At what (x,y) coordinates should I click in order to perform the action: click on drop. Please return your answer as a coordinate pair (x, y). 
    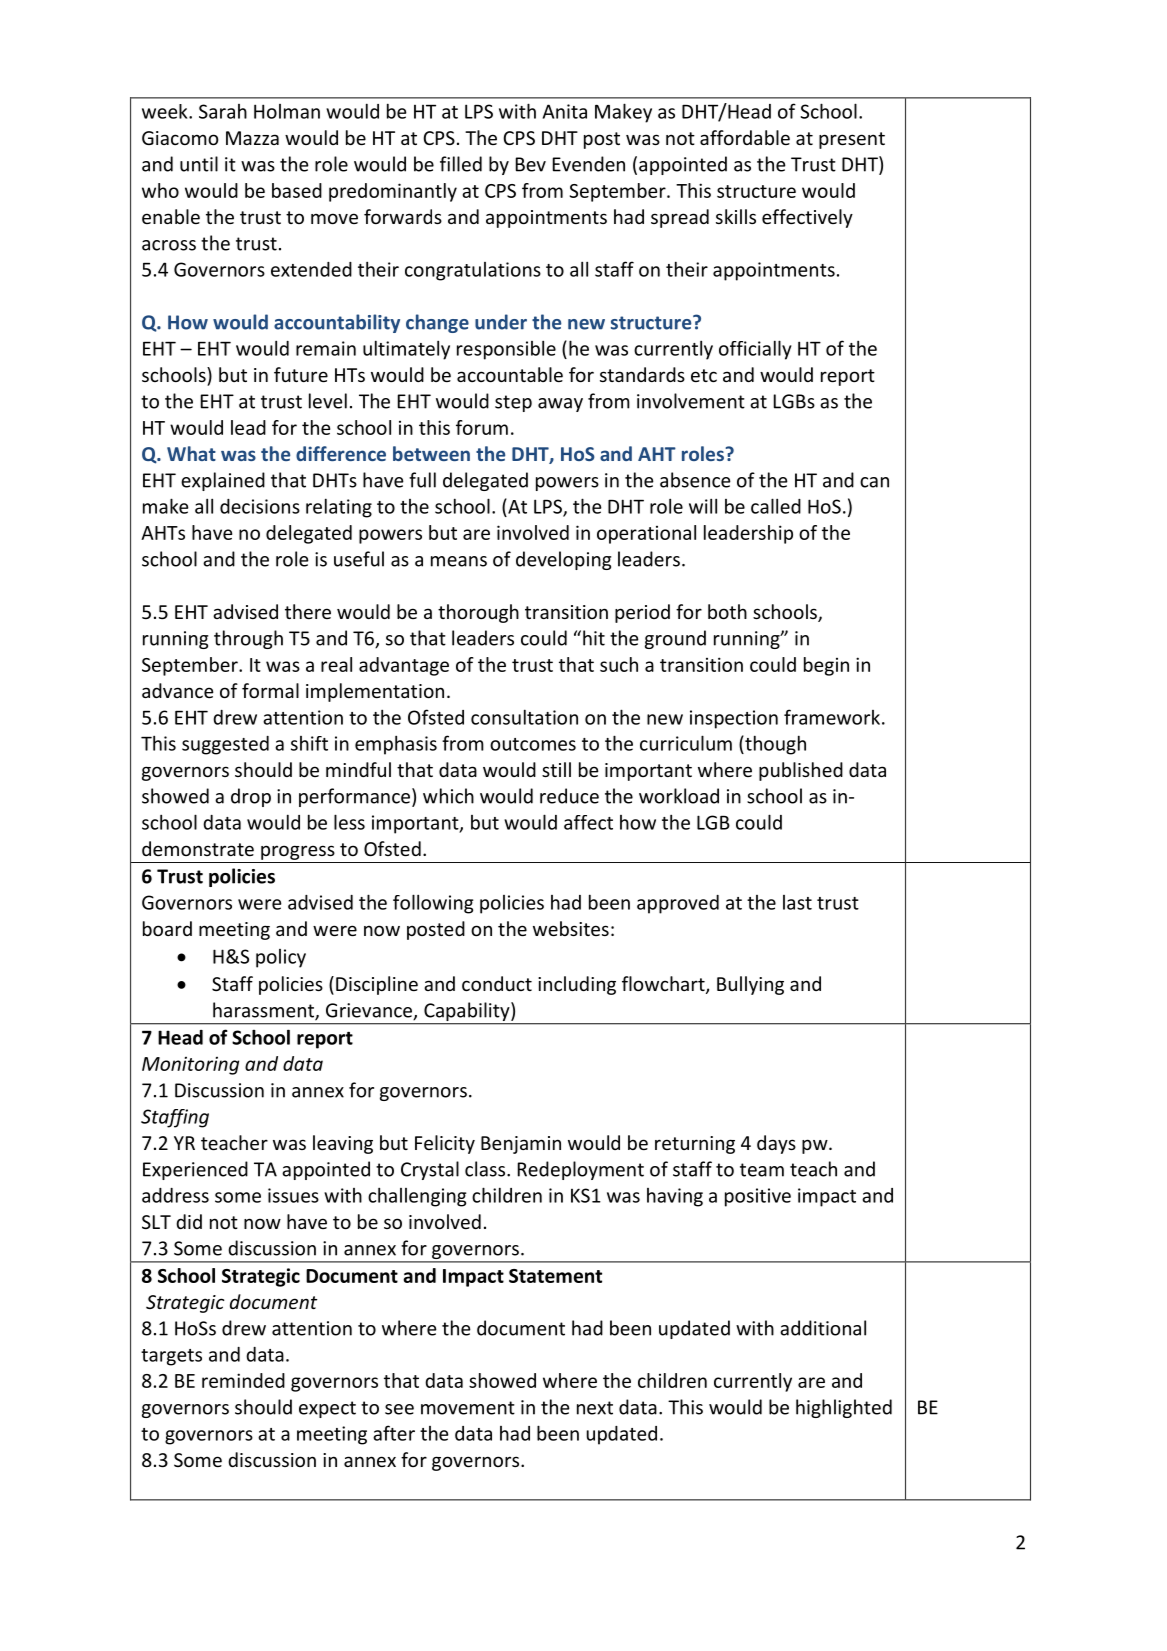
    Looking at the image, I should click on (251, 797).
